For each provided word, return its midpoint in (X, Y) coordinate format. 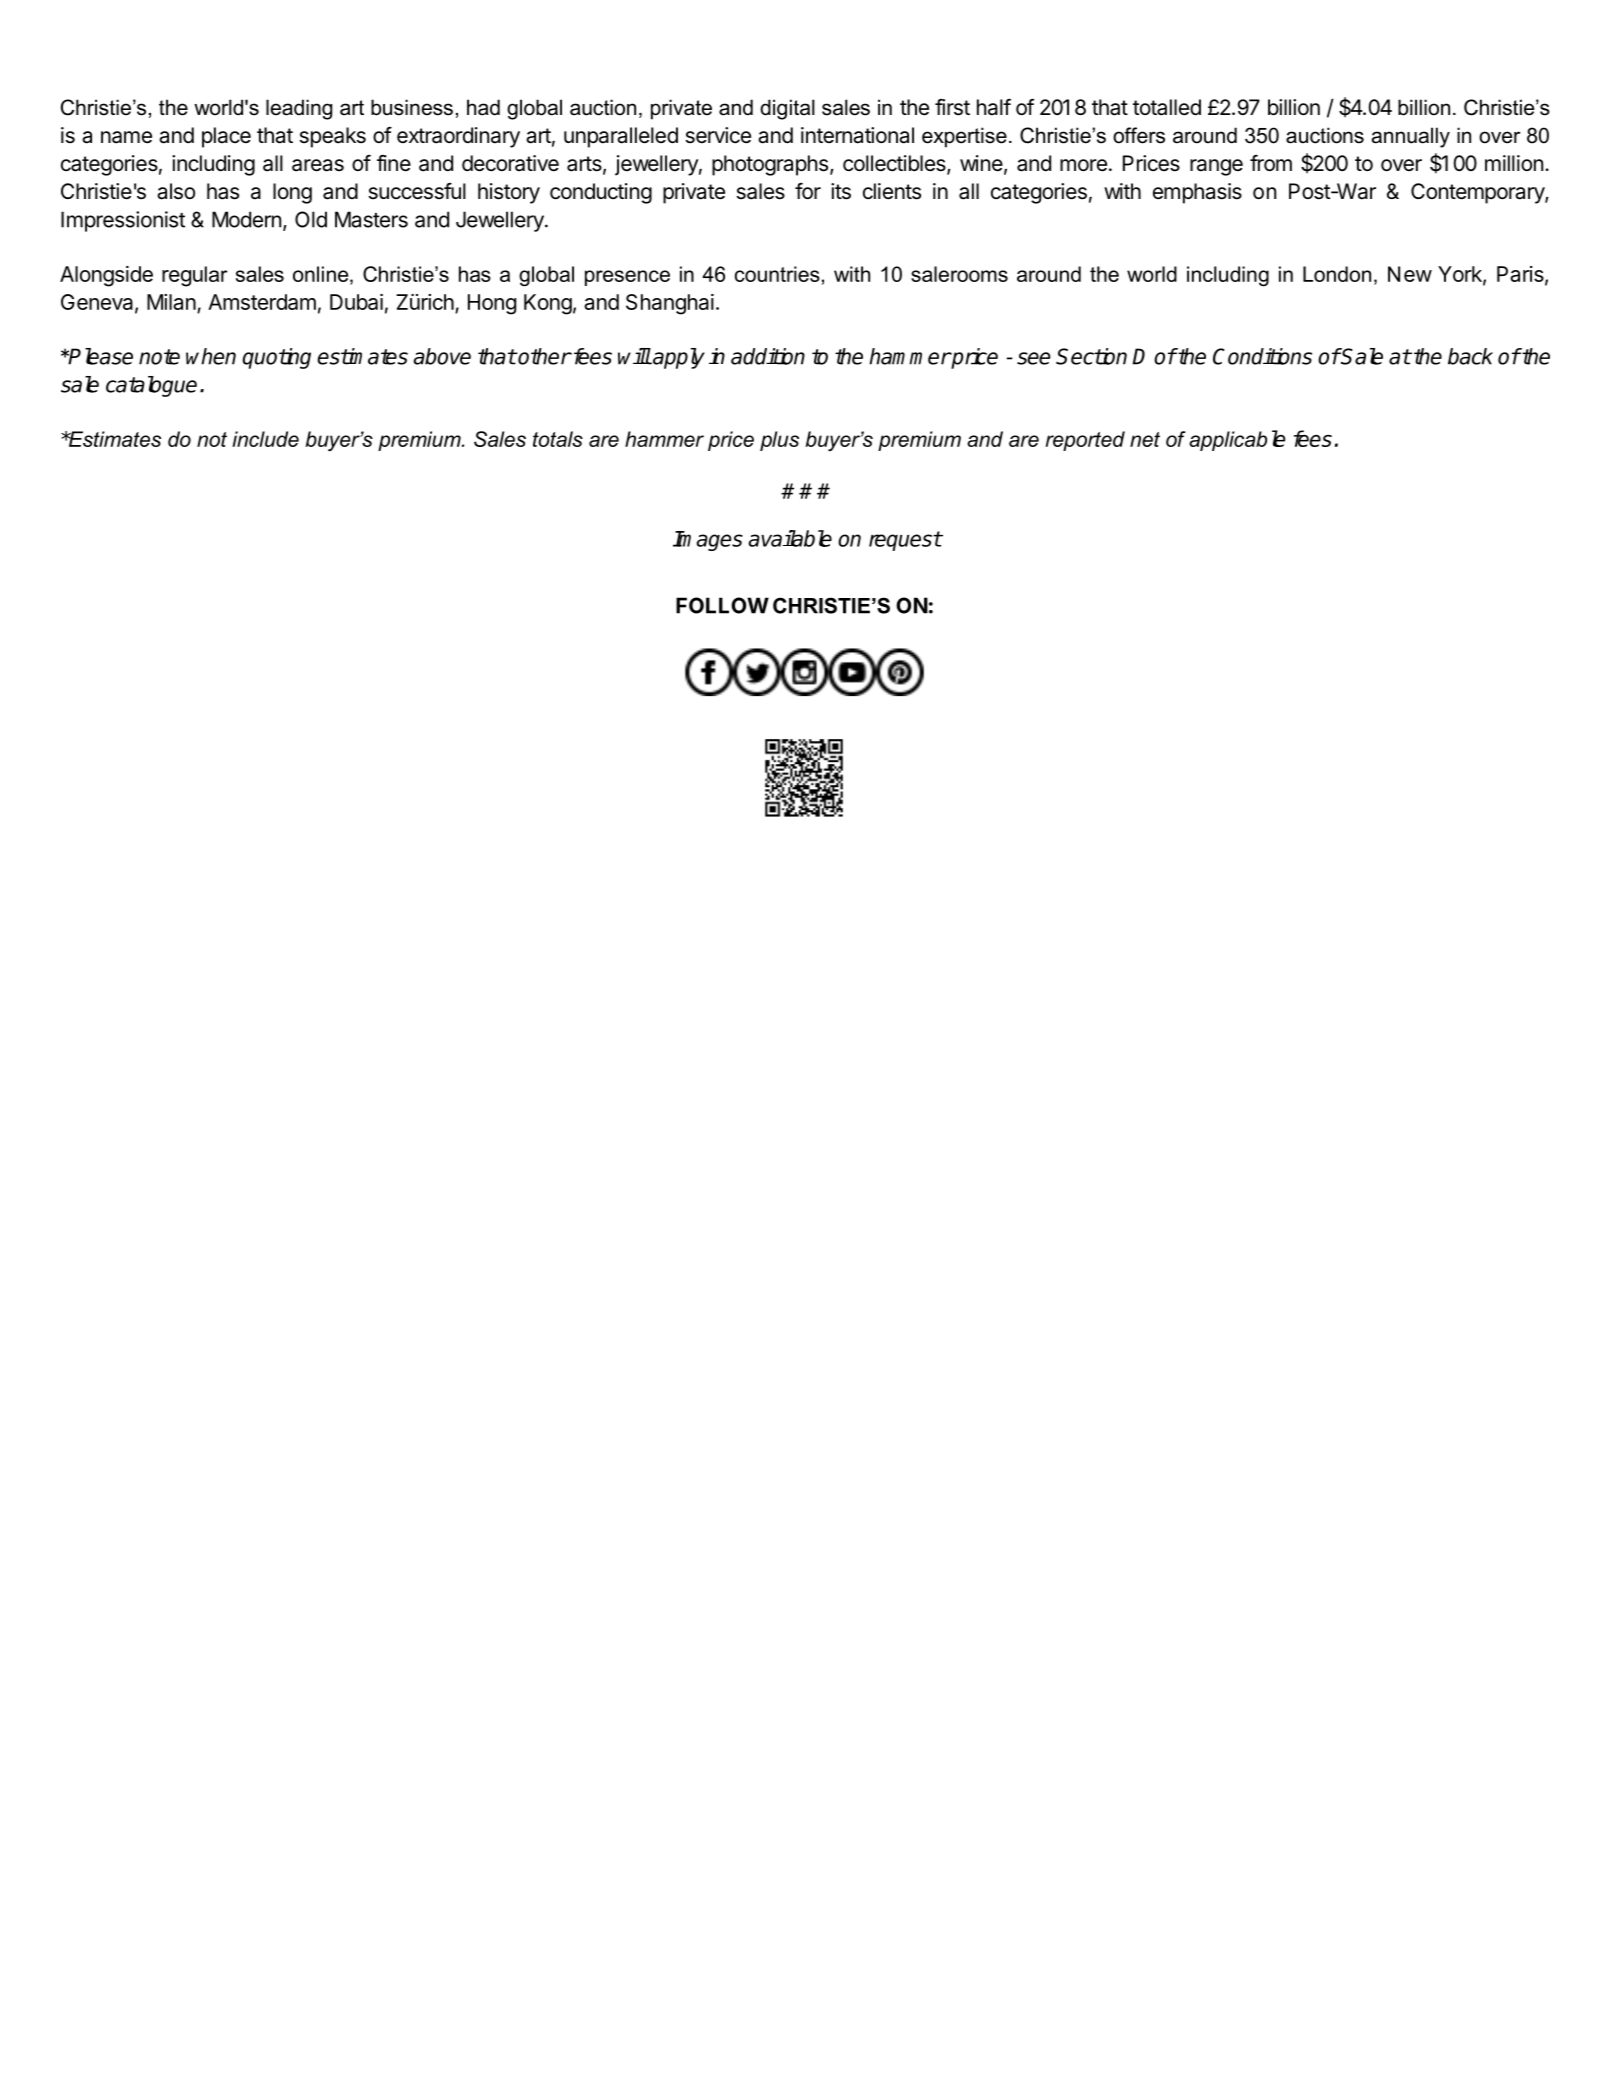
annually (1411, 137)
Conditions (1262, 356)
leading (299, 109)
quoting (276, 358)
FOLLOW (722, 605)
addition (768, 356)
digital (787, 109)
